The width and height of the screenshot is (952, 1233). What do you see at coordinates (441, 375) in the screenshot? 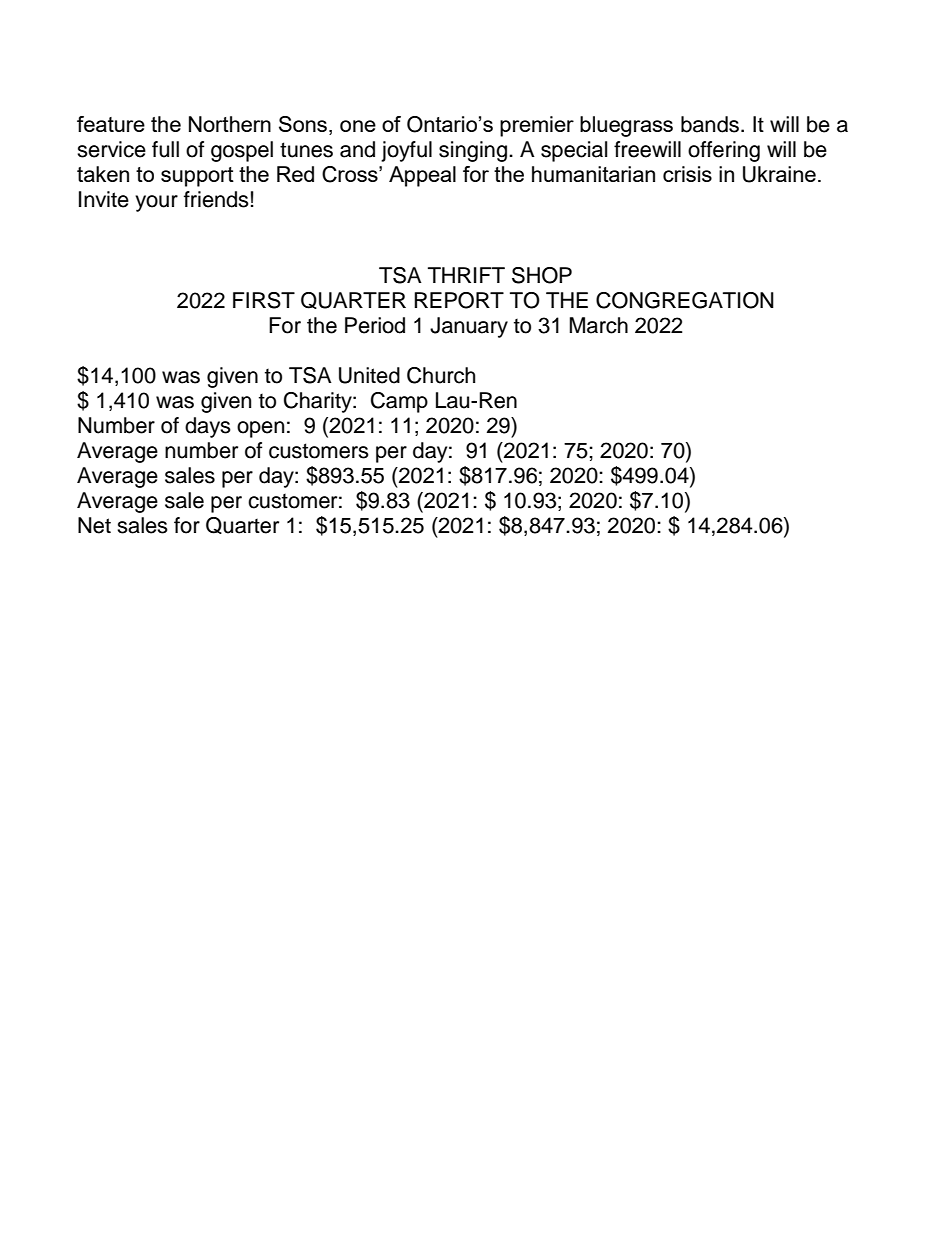
I see `Church` at bounding box center [441, 375].
